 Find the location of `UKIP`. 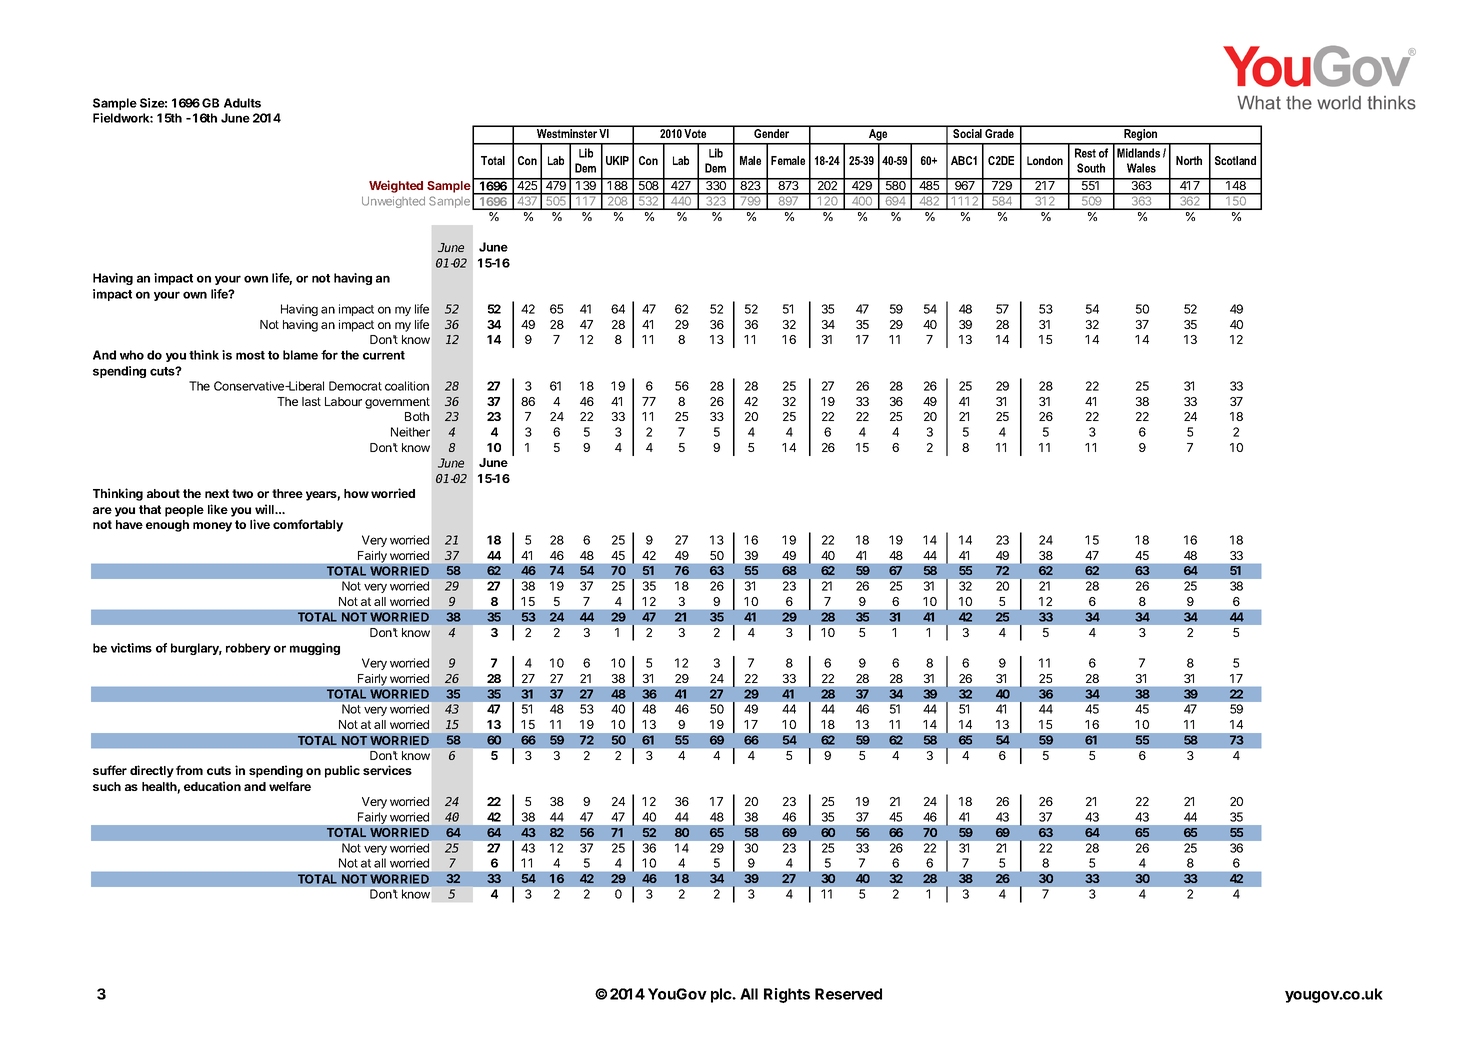

UKIP is located at coordinates (617, 160).
